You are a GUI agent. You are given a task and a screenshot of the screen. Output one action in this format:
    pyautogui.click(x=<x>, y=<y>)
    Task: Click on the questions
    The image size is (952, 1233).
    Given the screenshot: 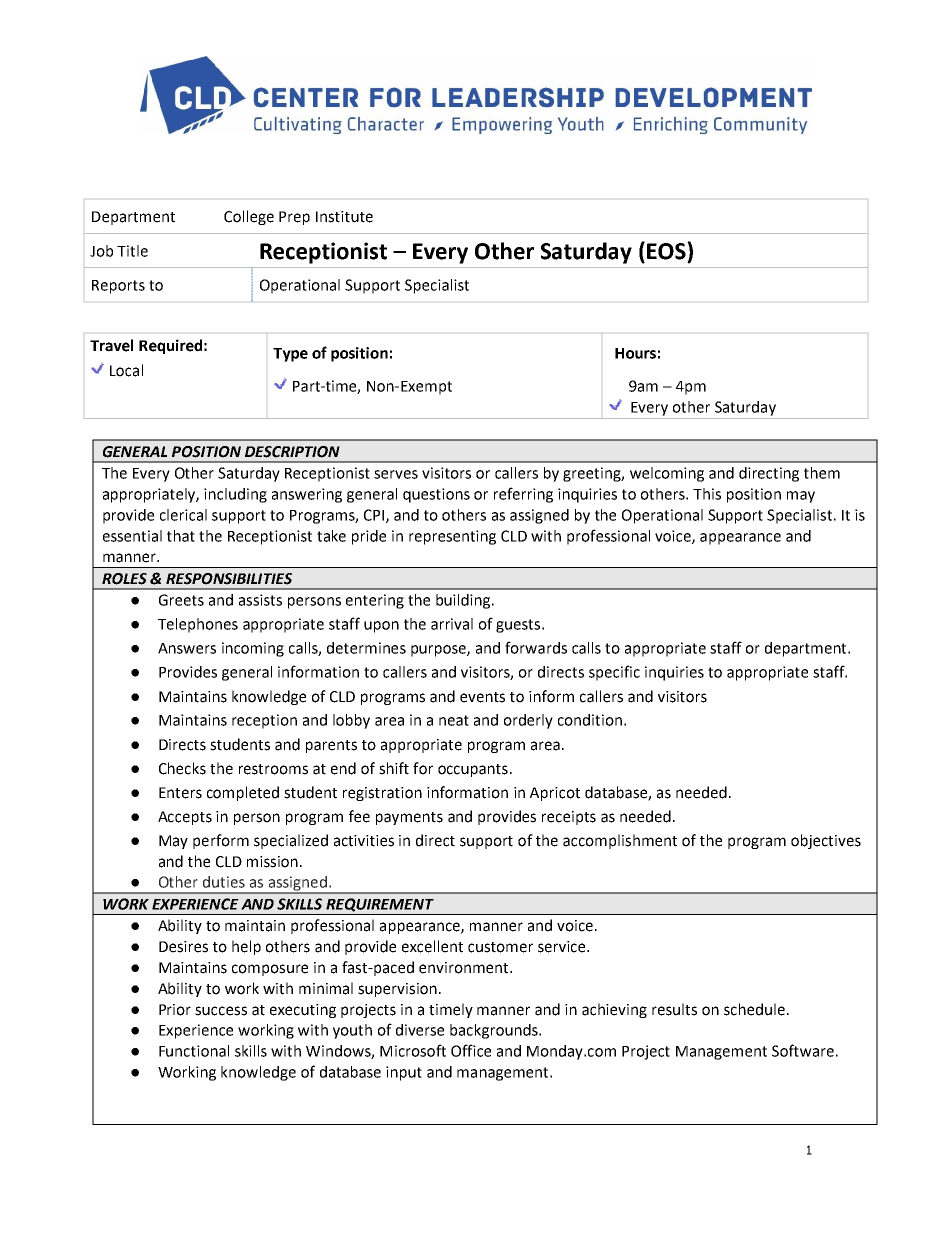 What is the action you would take?
    pyautogui.click(x=436, y=495)
